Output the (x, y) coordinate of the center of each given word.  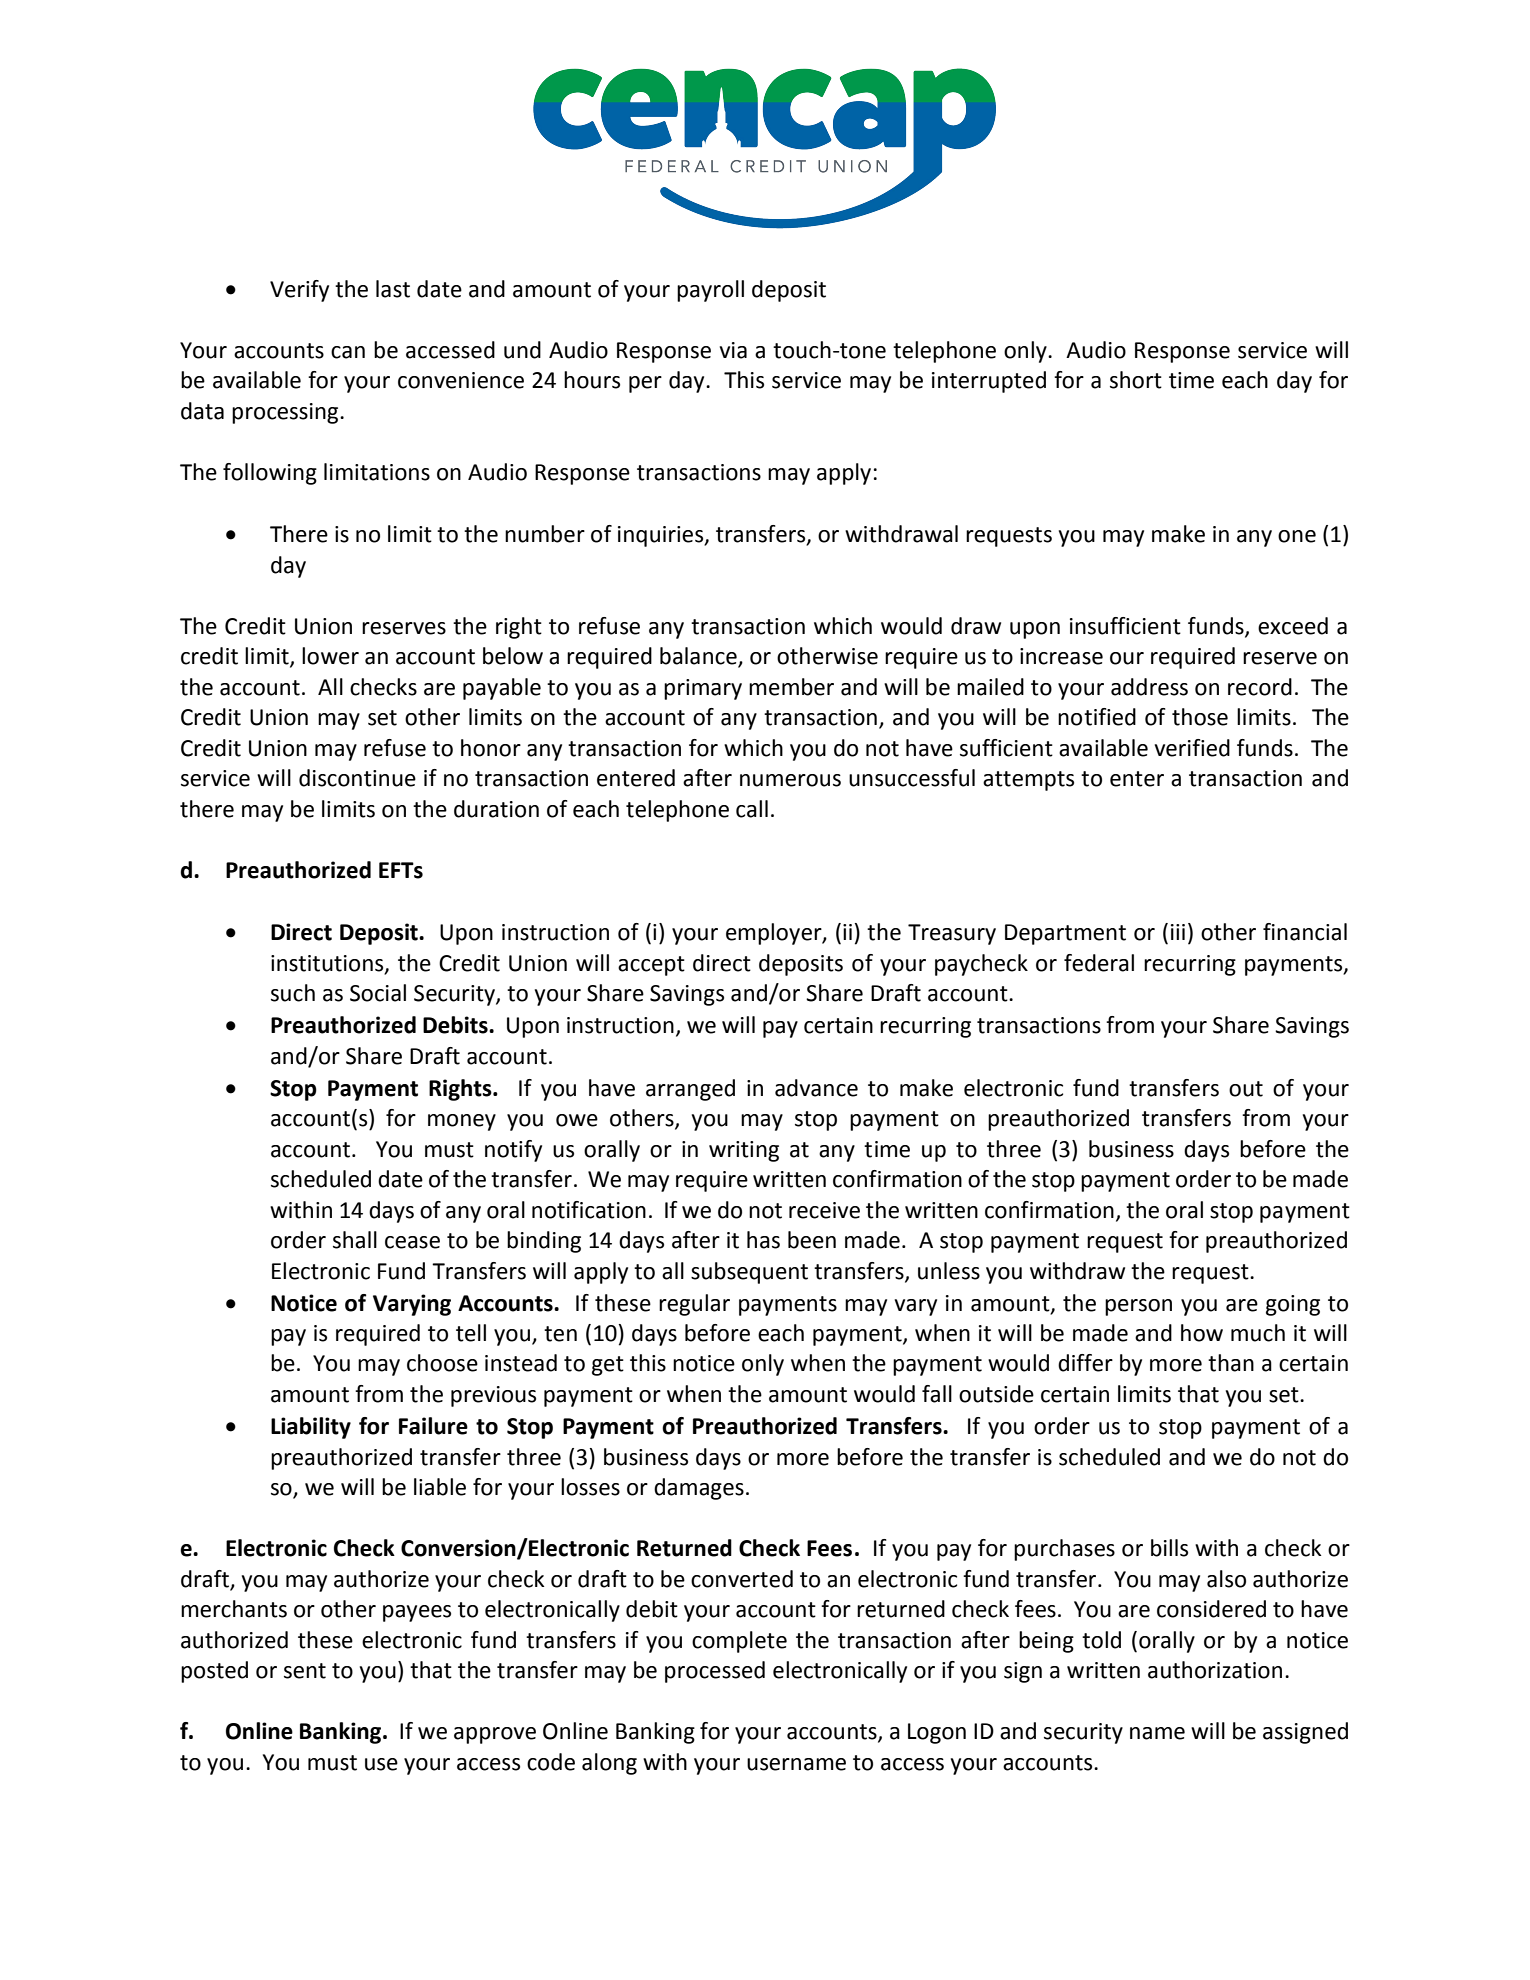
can (348, 352)
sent (305, 1671)
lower (330, 656)
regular (694, 1305)
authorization (1215, 1670)
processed (715, 1672)
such (293, 993)
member (791, 687)
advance (816, 1088)
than (1231, 1363)
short (1136, 380)
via (733, 350)
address (1149, 687)
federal (1099, 963)
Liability (311, 1428)
